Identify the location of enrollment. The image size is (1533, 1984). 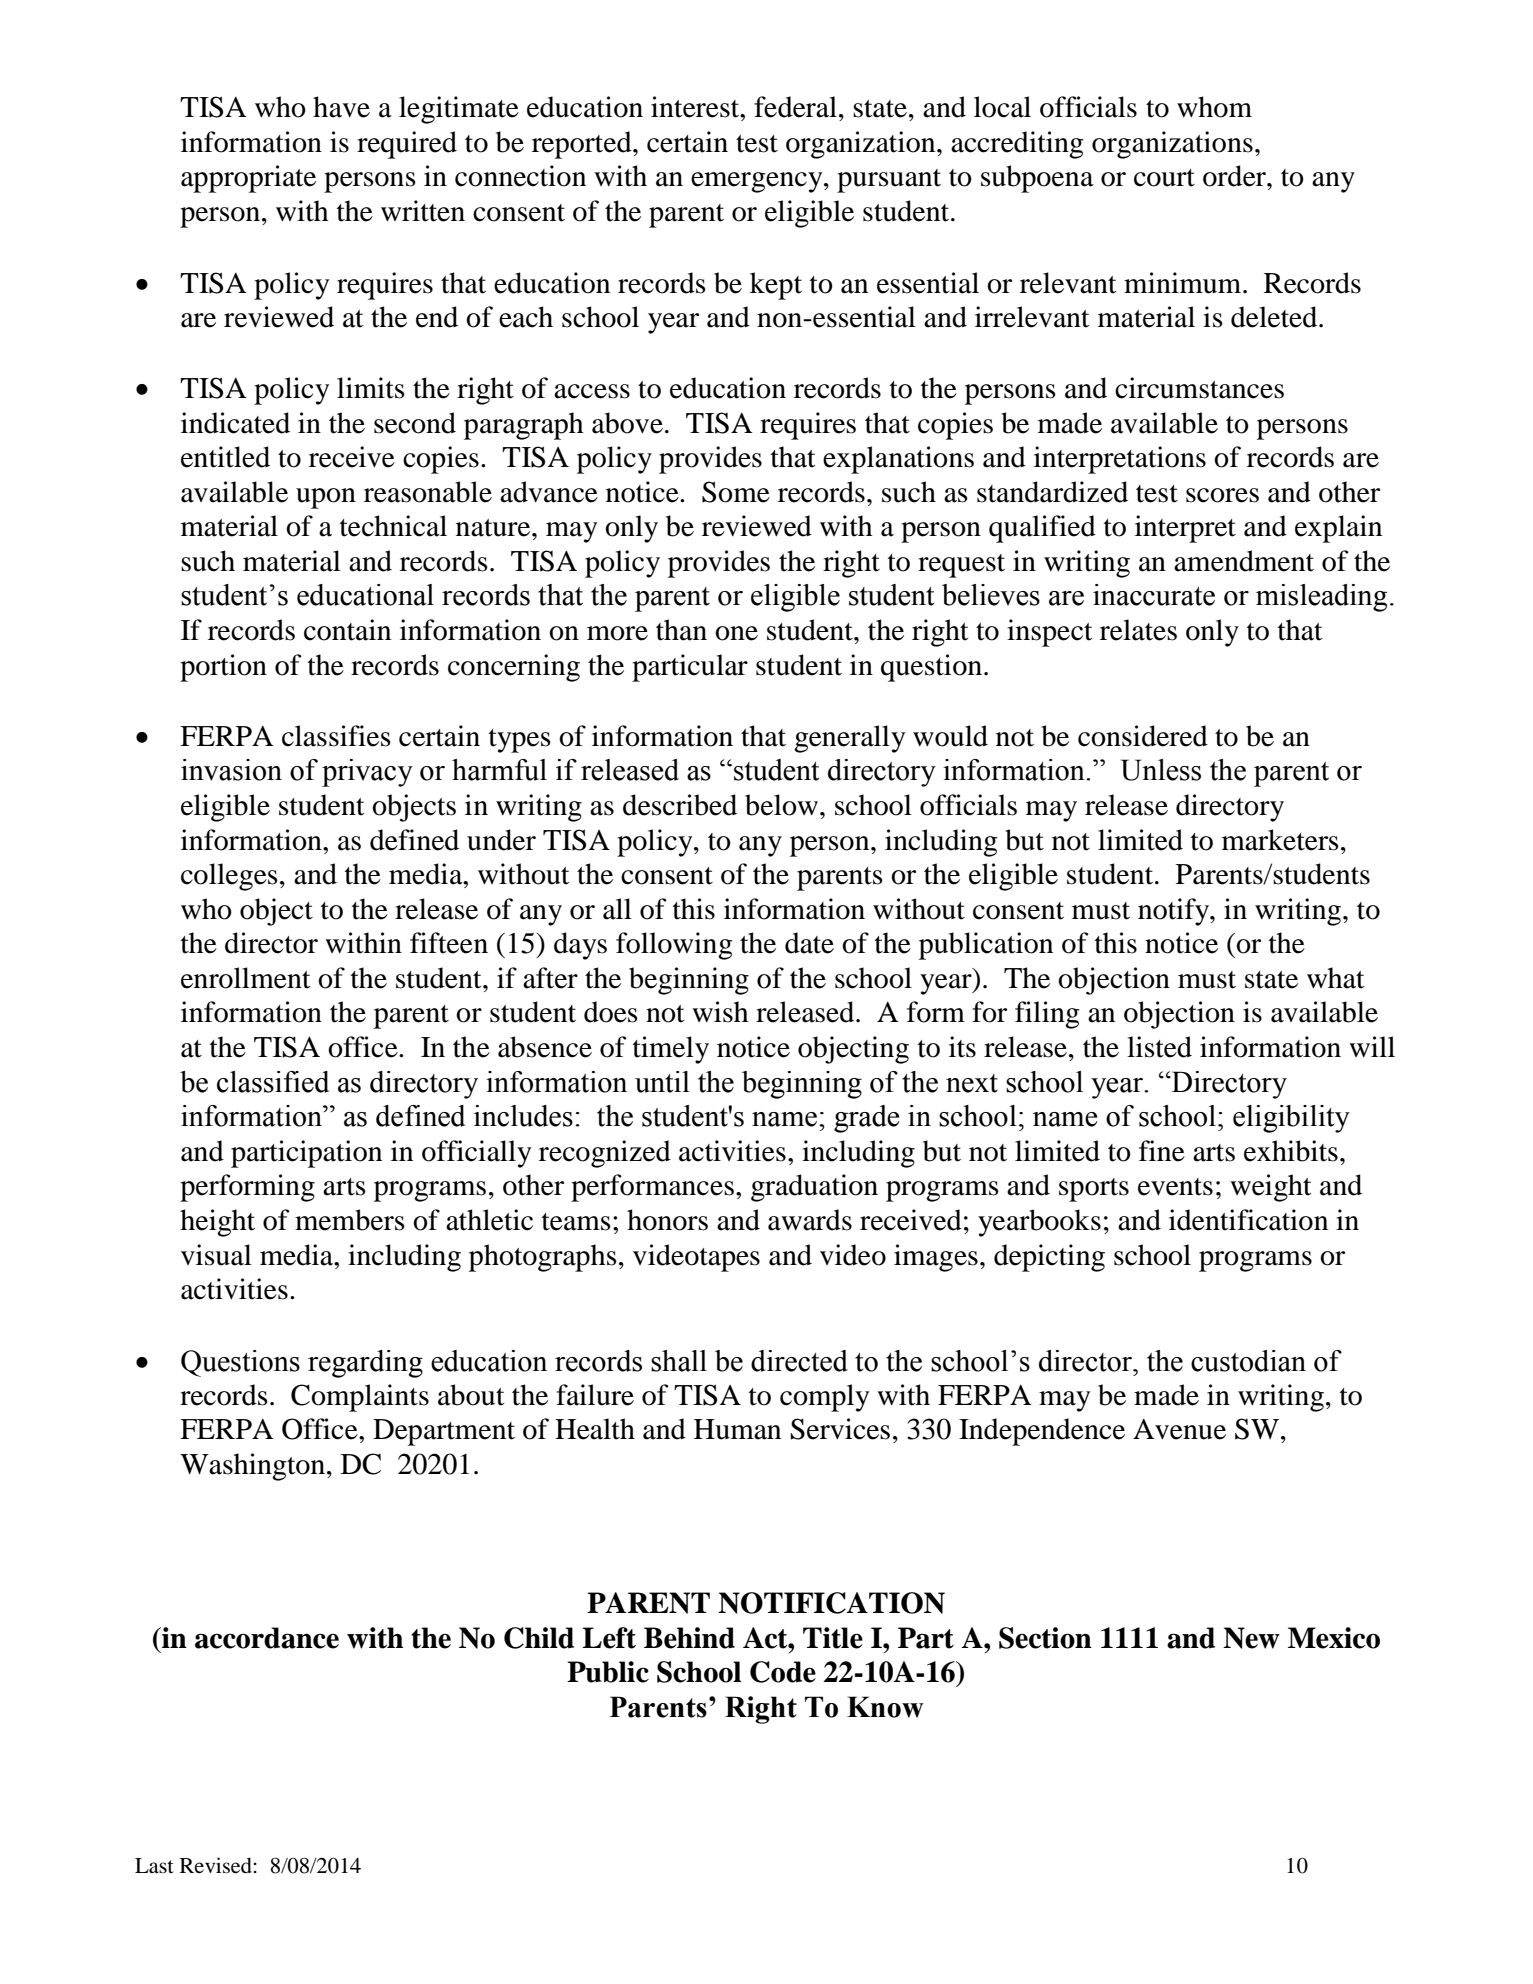
(246, 978).
